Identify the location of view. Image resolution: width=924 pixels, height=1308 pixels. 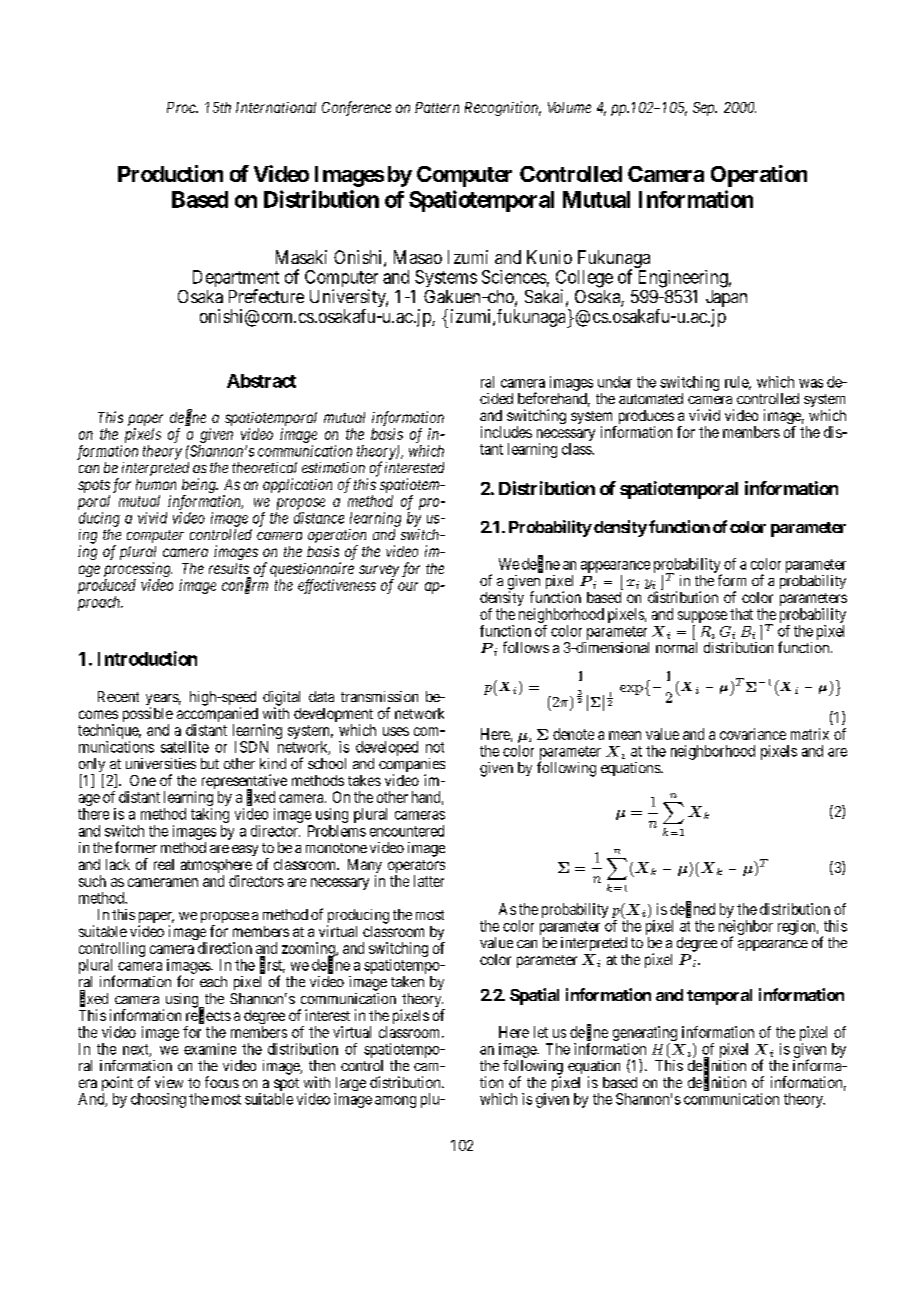
(169, 1082).
